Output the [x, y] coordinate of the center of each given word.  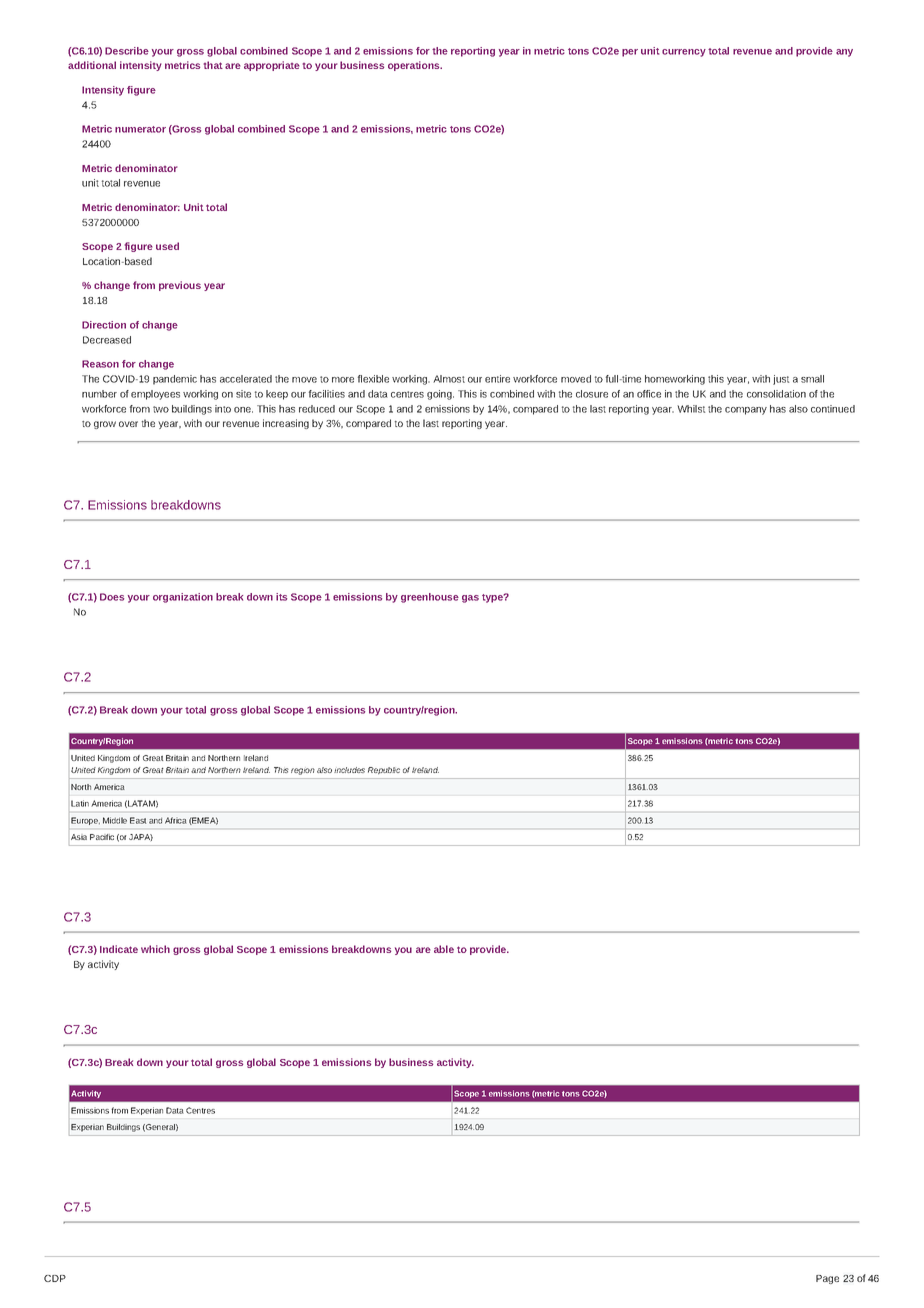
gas [470, 599]
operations [415, 66]
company [746, 411]
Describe [127, 51]
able [444, 949]
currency [684, 53]
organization [183, 598]
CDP [55, 1278]
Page [827, 1279]
